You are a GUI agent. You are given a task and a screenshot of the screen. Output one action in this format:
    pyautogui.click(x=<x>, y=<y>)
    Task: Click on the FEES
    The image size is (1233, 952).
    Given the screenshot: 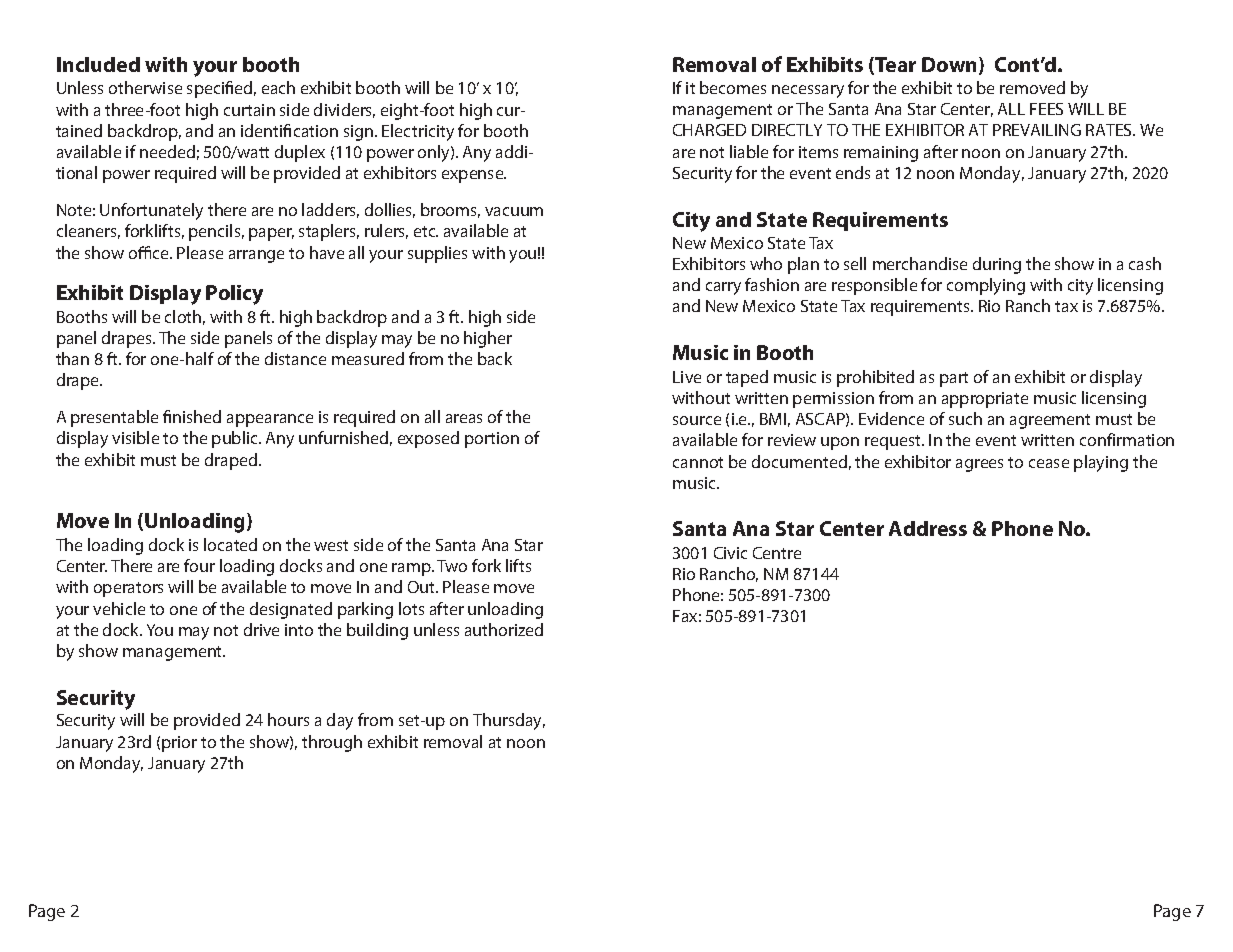 What is the action you would take?
    pyautogui.click(x=1046, y=109)
